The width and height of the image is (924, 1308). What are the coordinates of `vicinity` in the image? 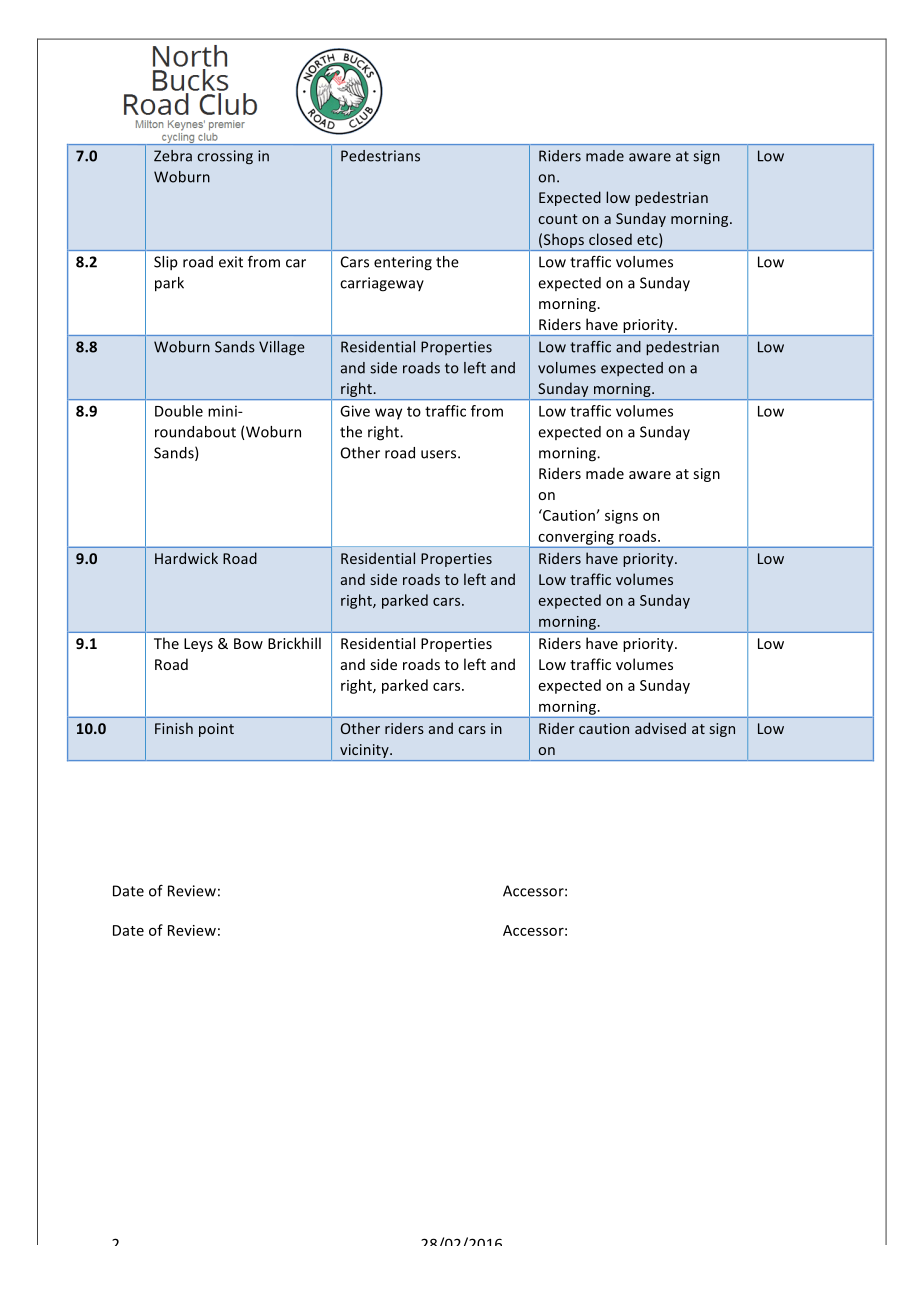 It's located at (365, 751).
